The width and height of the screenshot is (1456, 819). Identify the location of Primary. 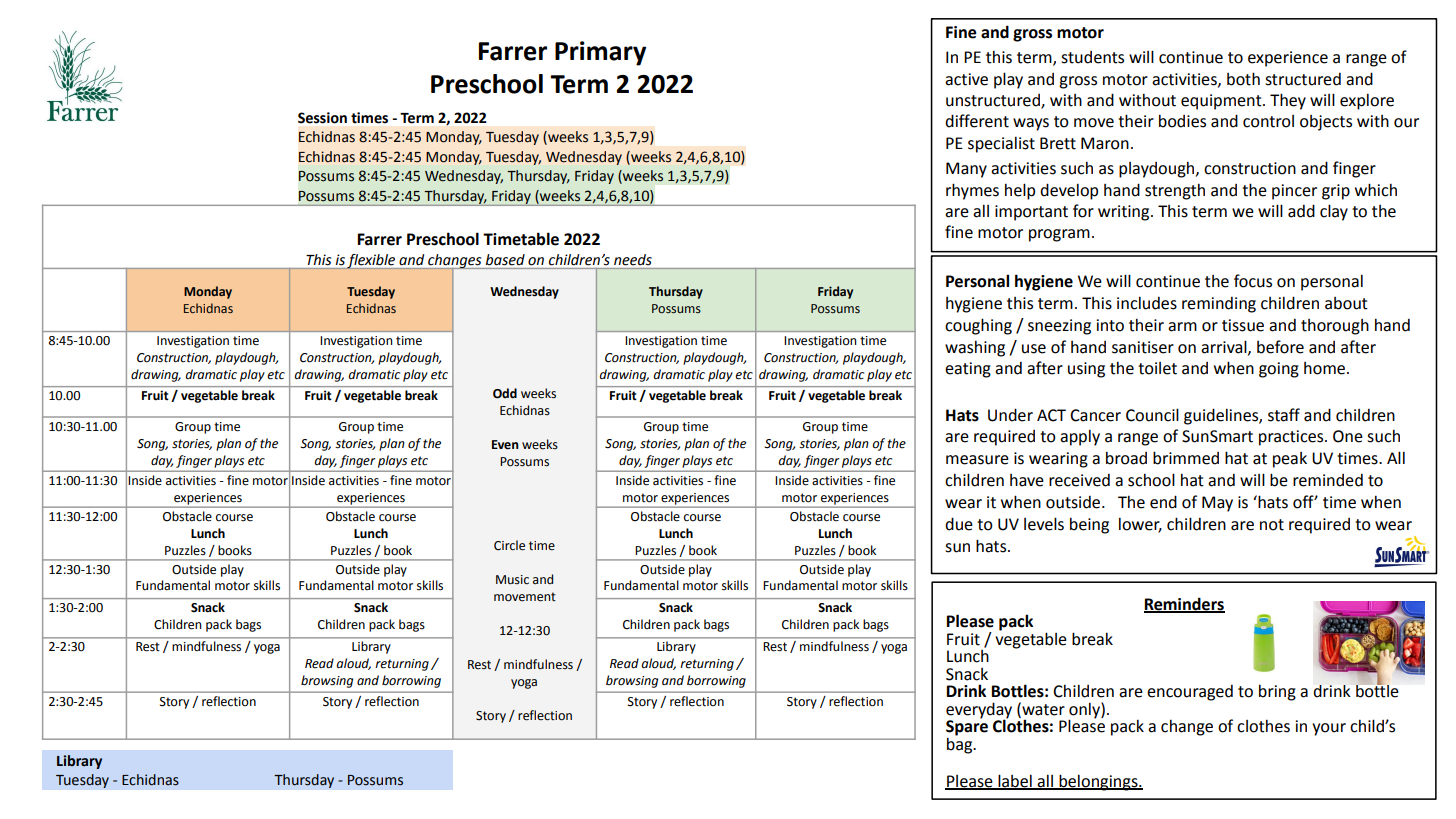
(600, 53).
